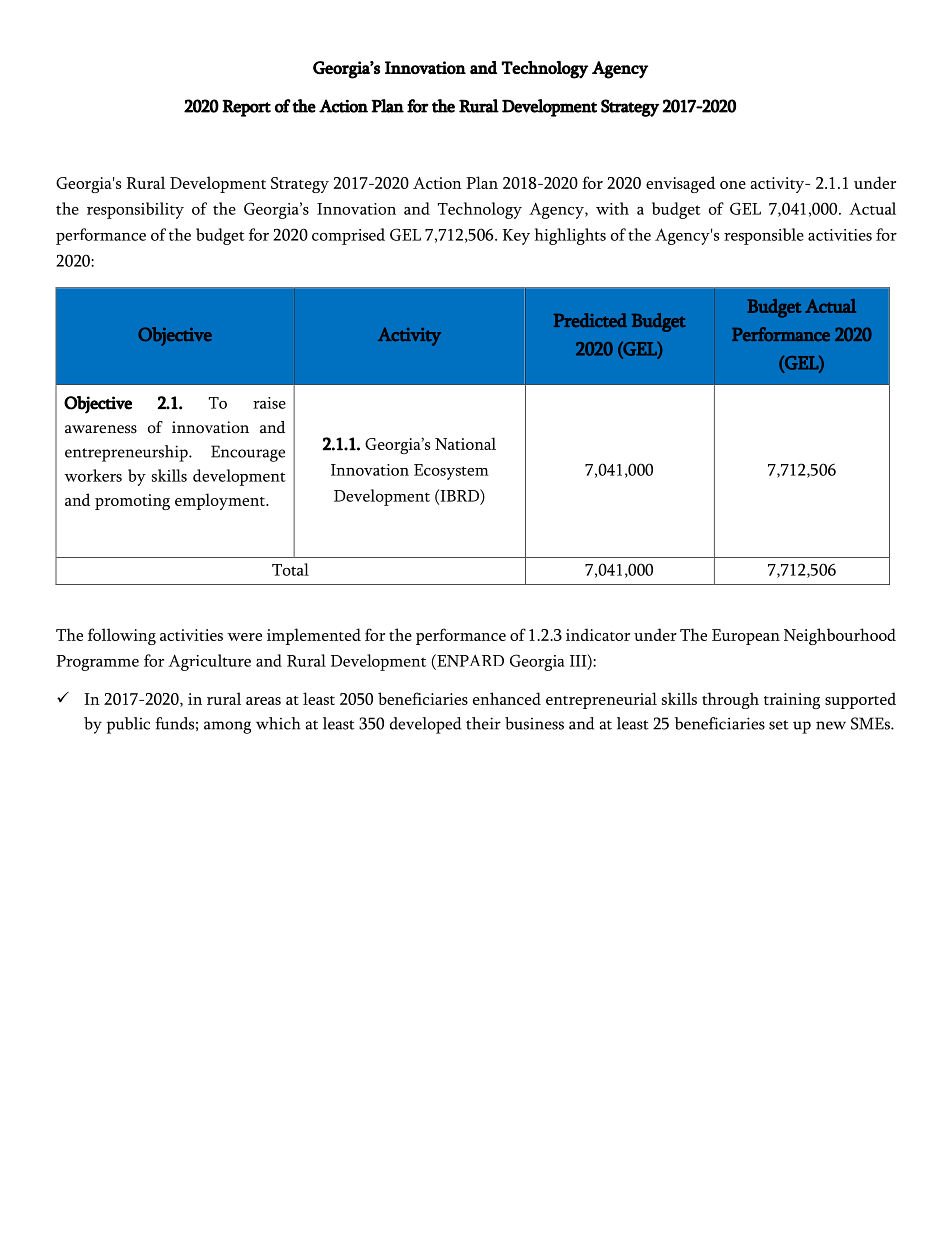  I want to click on indicator, so click(598, 634).
